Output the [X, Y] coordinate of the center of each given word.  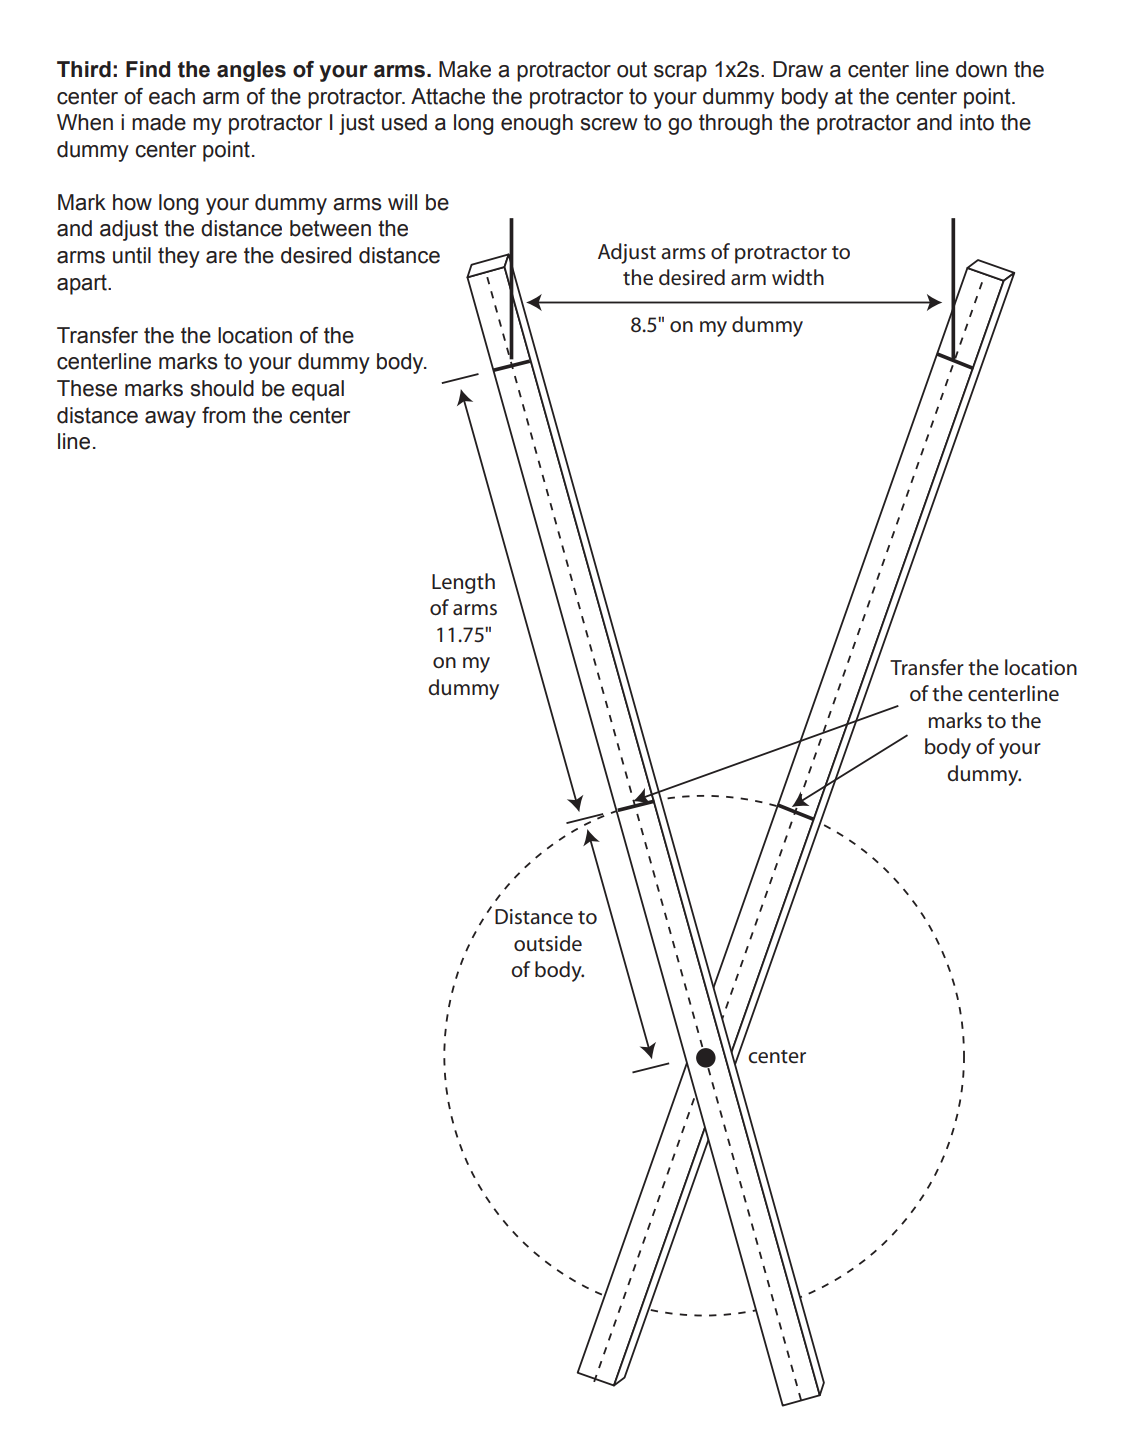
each [172, 96]
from [223, 415]
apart [83, 284]
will [402, 202]
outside [548, 943]
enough [537, 124]
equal [318, 390]
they [179, 257]
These [87, 388]
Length [463, 583]
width [798, 277]
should [222, 388]
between [330, 228]
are [221, 257]
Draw [798, 69]
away [170, 419]
